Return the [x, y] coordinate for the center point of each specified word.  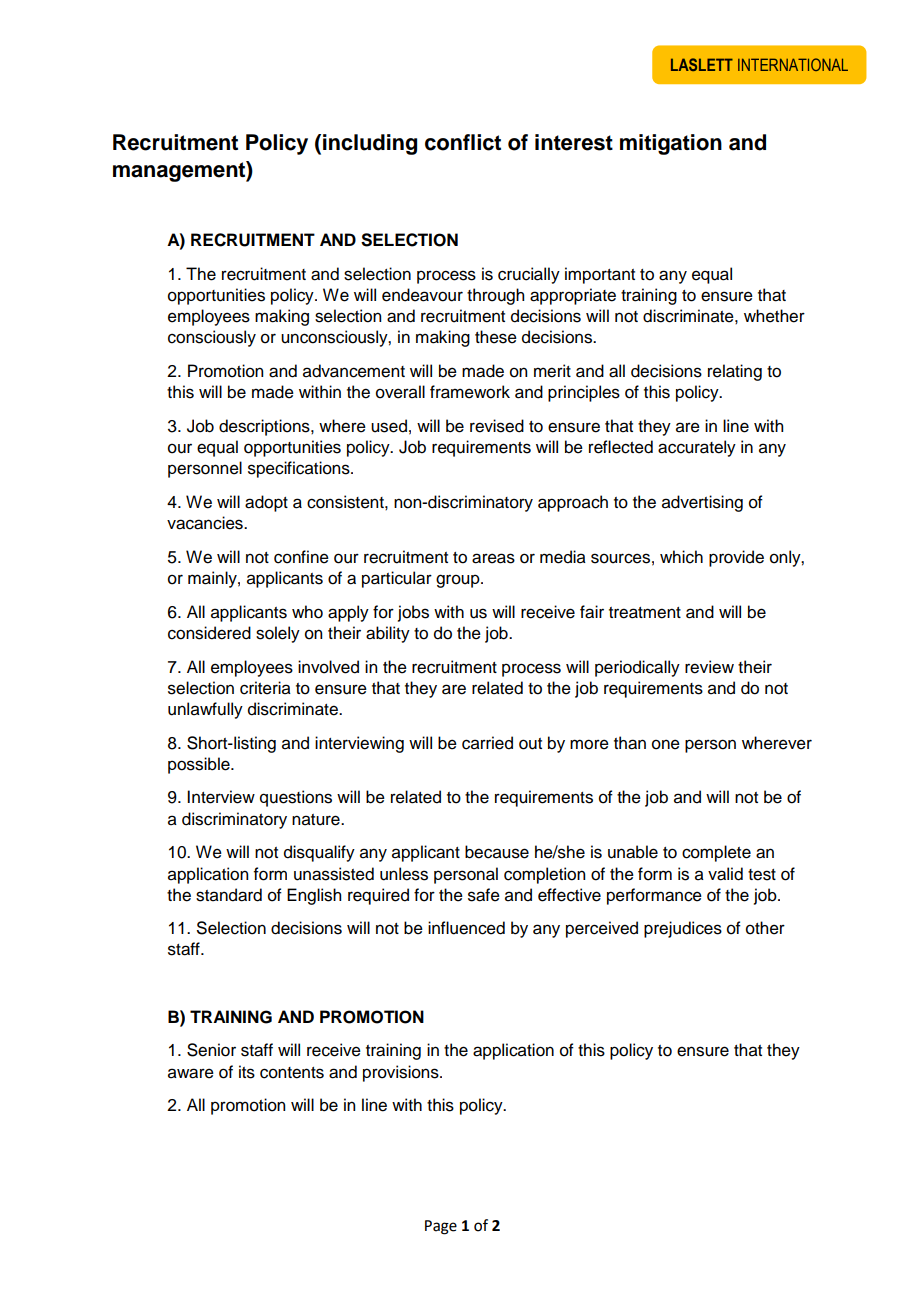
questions [296, 798]
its [247, 1072]
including [370, 144]
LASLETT [702, 64]
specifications [300, 469]
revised [497, 426]
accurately [697, 448]
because [497, 852]
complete [716, 853]
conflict [463, 142]
